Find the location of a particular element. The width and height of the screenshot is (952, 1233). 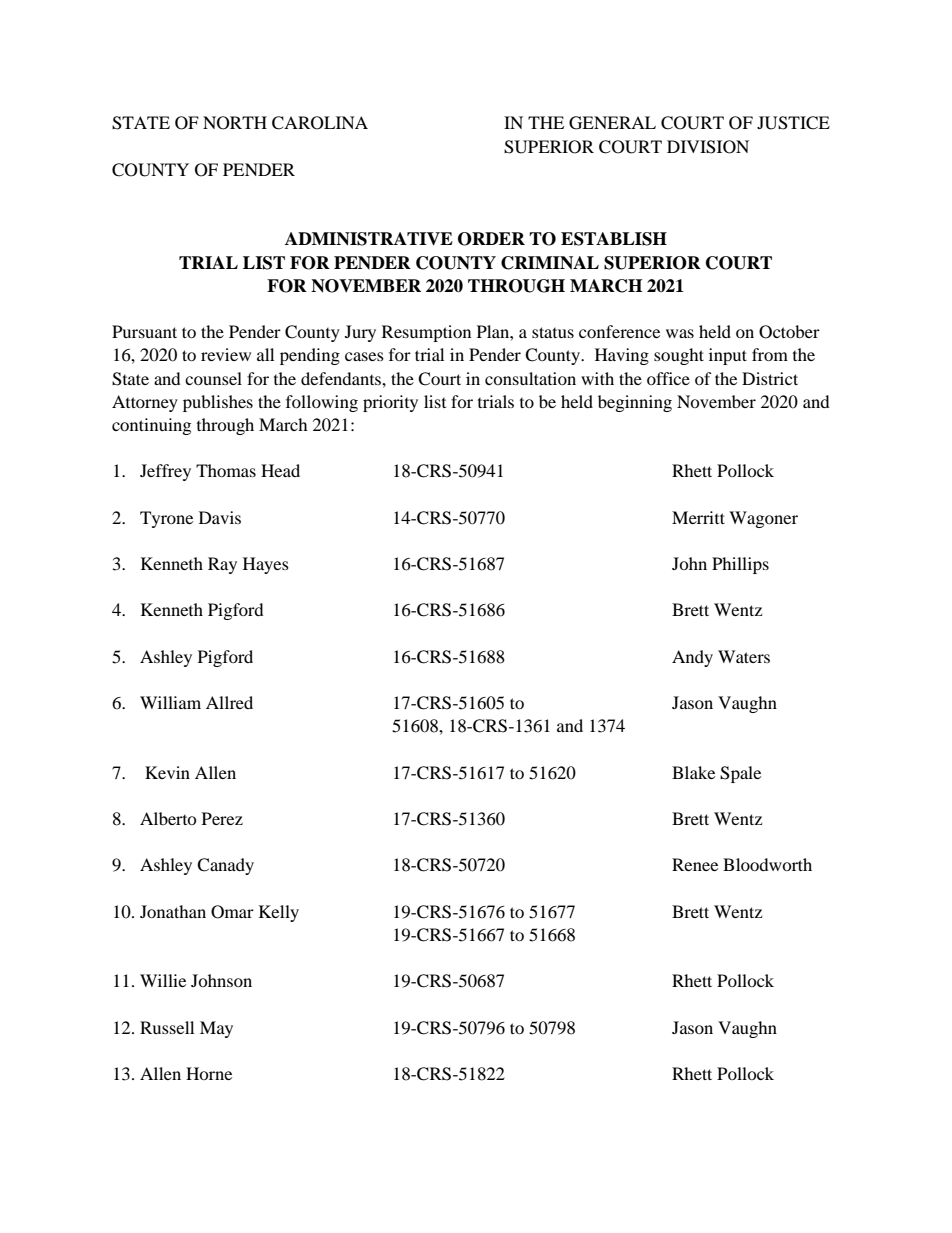

Hayes is located at coordinates (266, 565).
